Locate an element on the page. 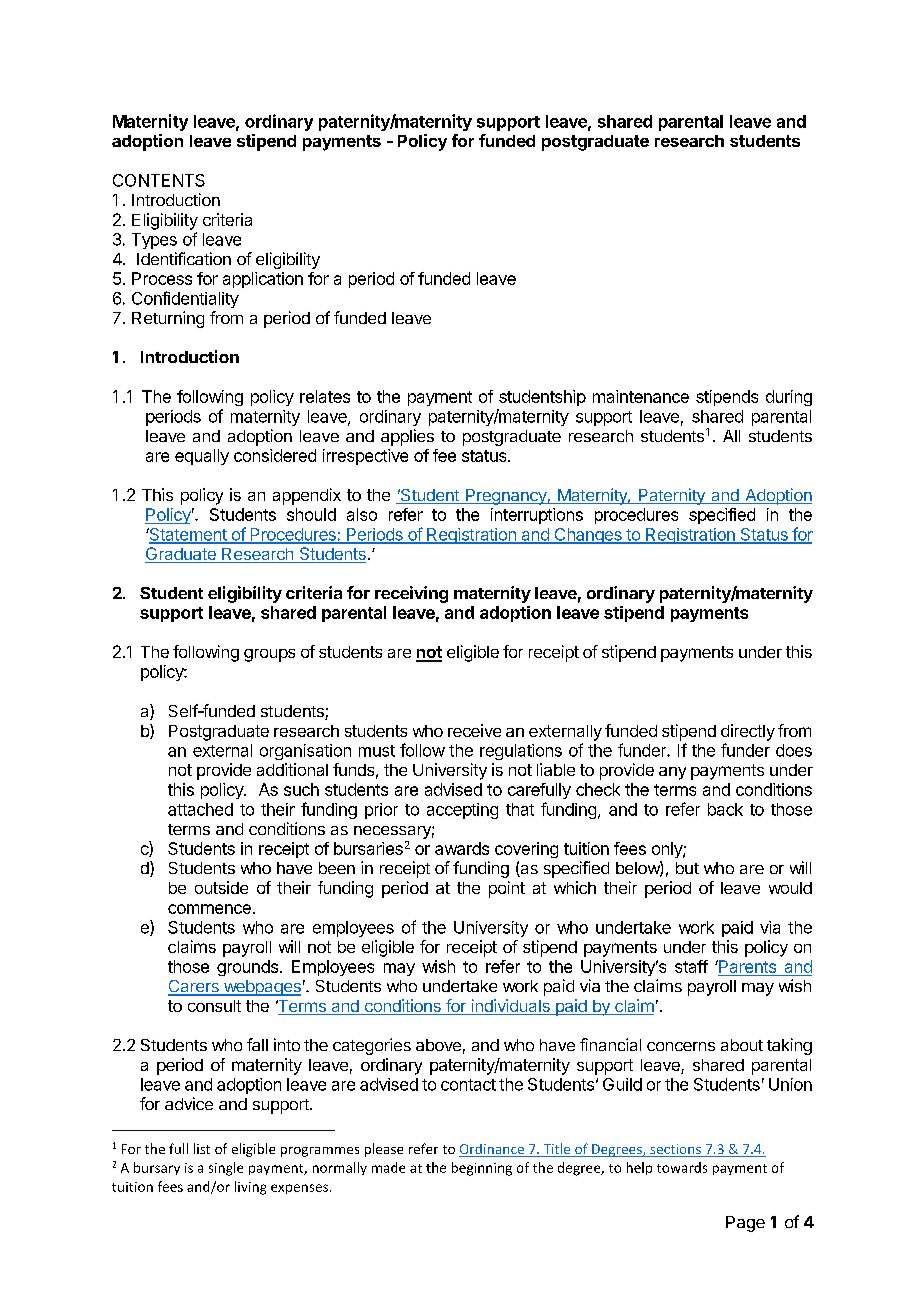  application is located at coordinates (263, 280).
